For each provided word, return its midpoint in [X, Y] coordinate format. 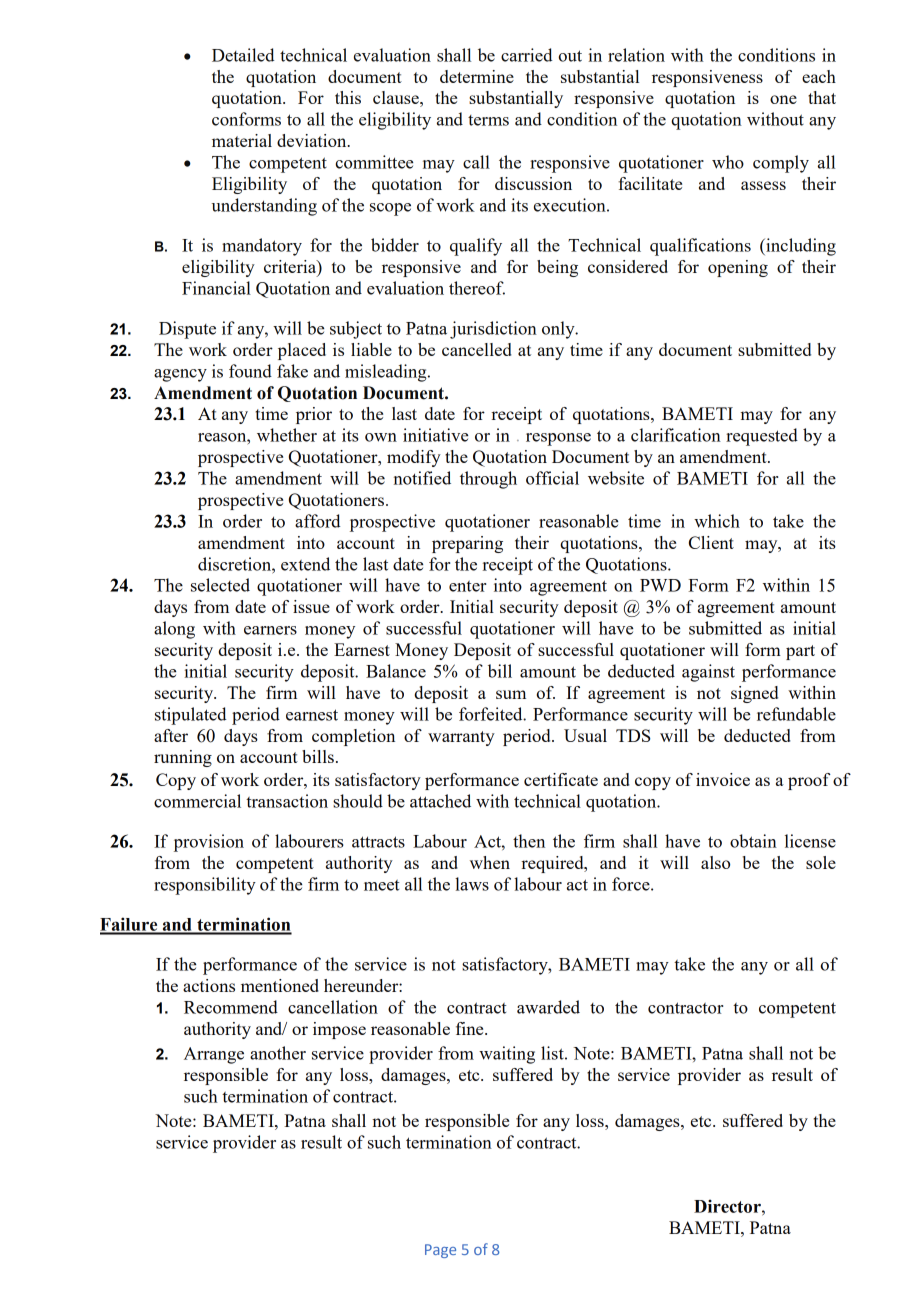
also [715, 862]
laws [472, 884]
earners [270, 630]
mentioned [280, 985]
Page [440, 1251]
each [819, 76]
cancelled [477, 349]
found [250, 371]
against [708, 673]
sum [511, 694]
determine [477, 76]
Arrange [214, 1055]
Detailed [243, 55]
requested [762, 437]
